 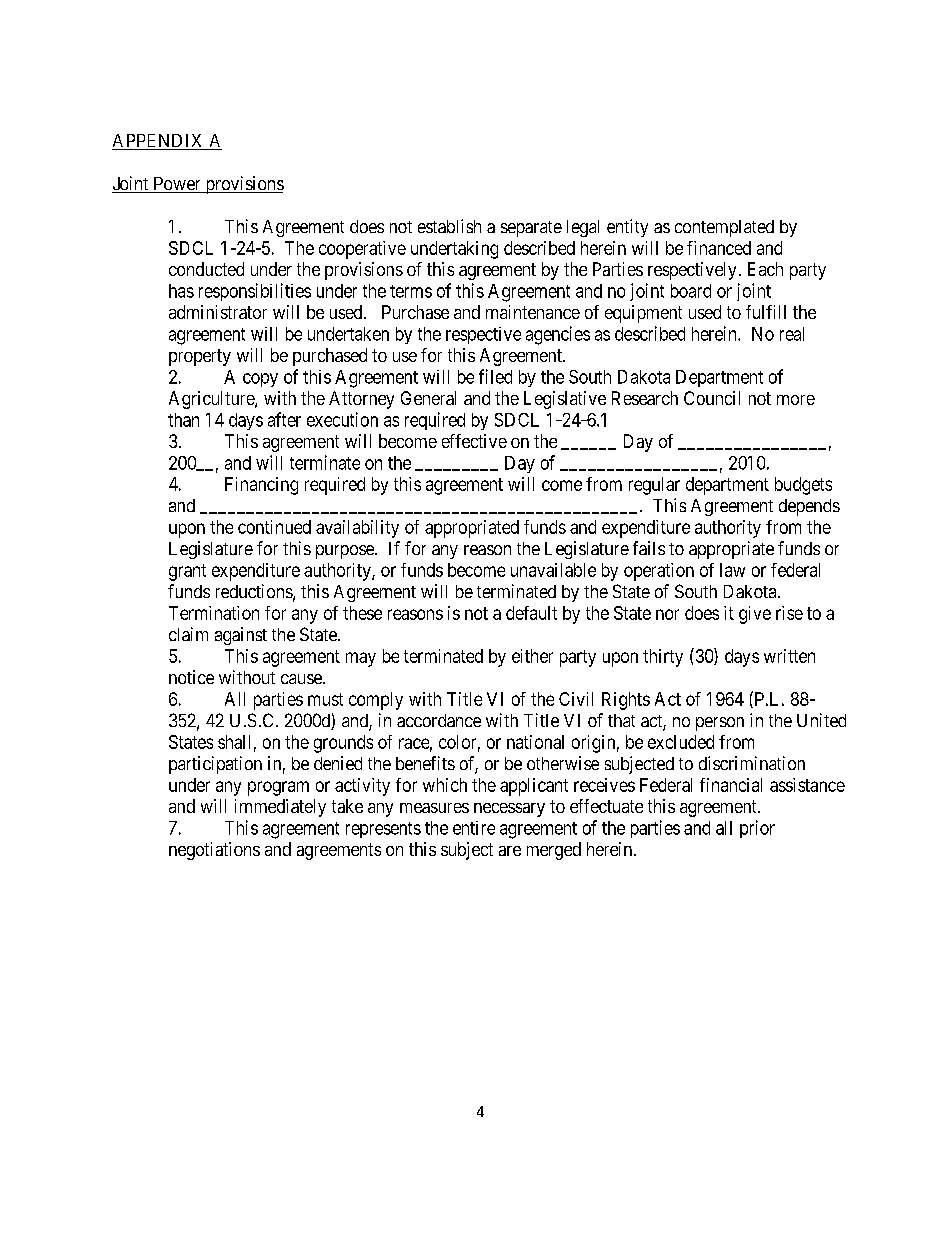 What do you see at coordinates (766, 312) in the page?
I see `fulfill` at bounding box center [766, 312].
